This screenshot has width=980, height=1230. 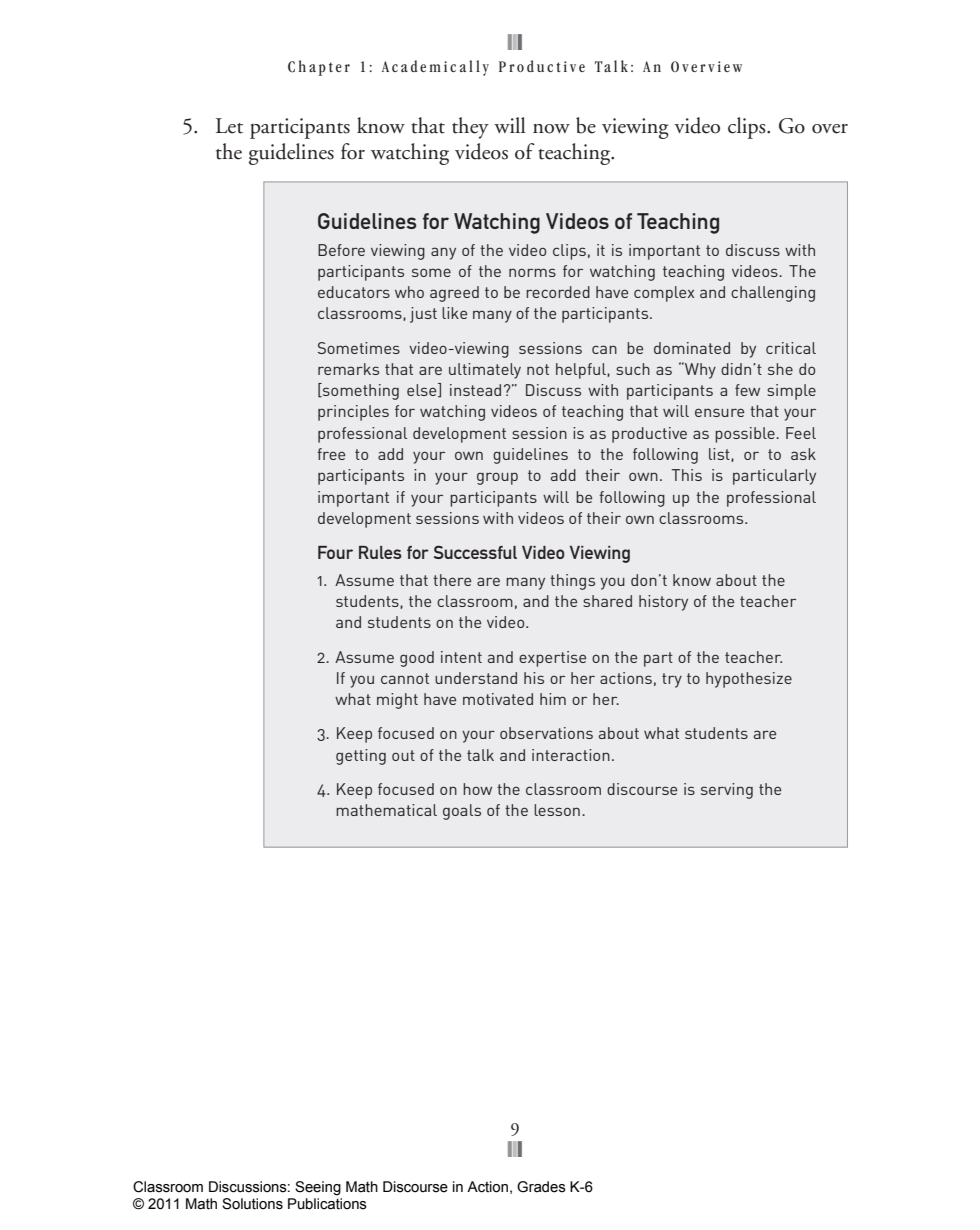 I want to click on over, so click(x=830, y=129).
